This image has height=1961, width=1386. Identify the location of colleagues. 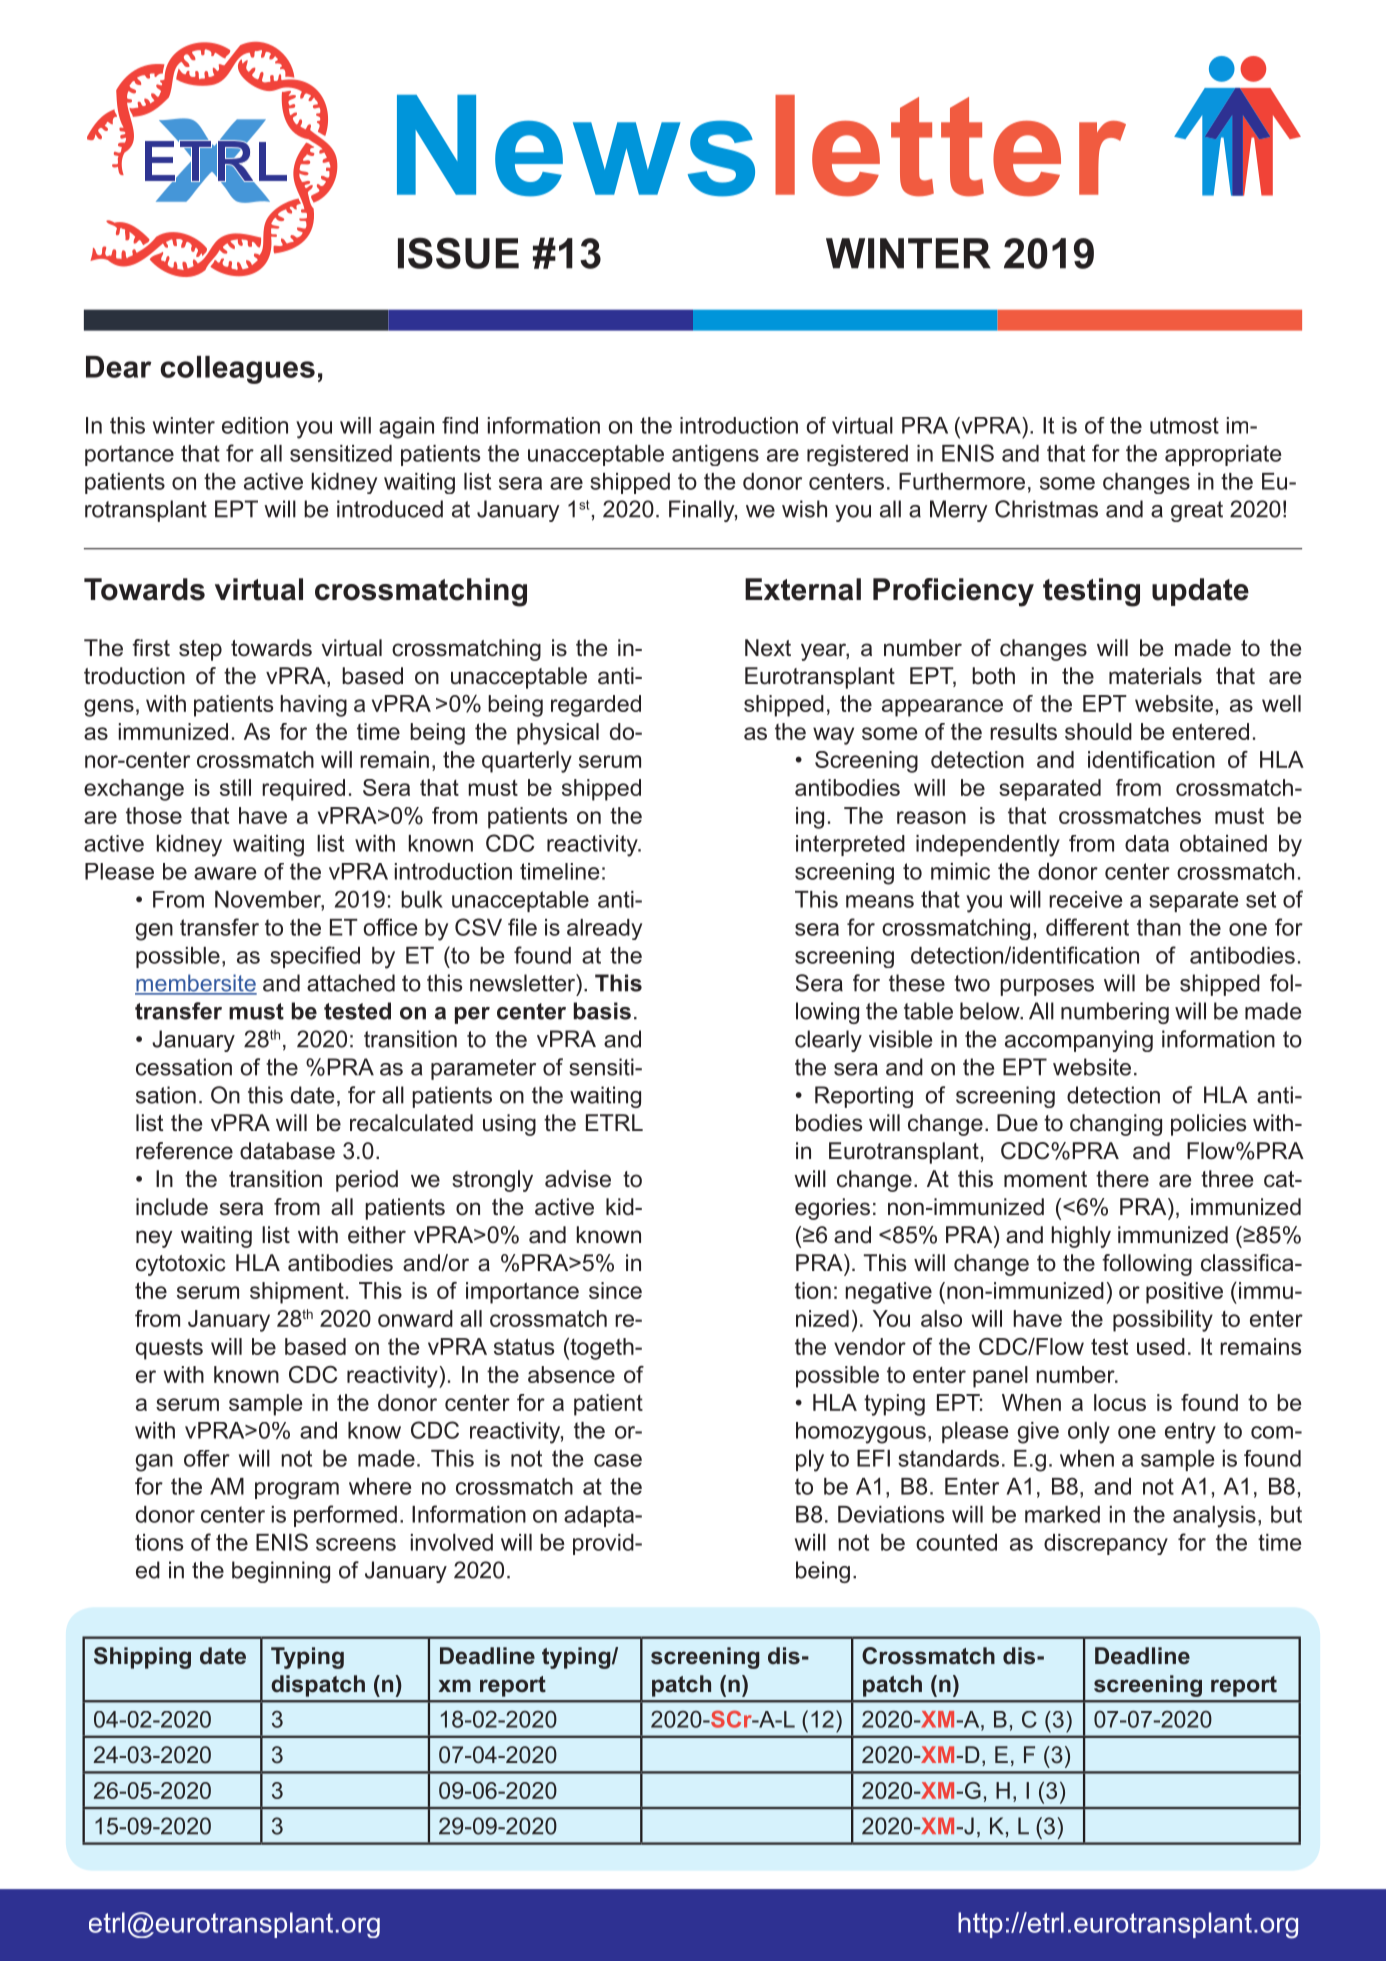
(237, 370).
